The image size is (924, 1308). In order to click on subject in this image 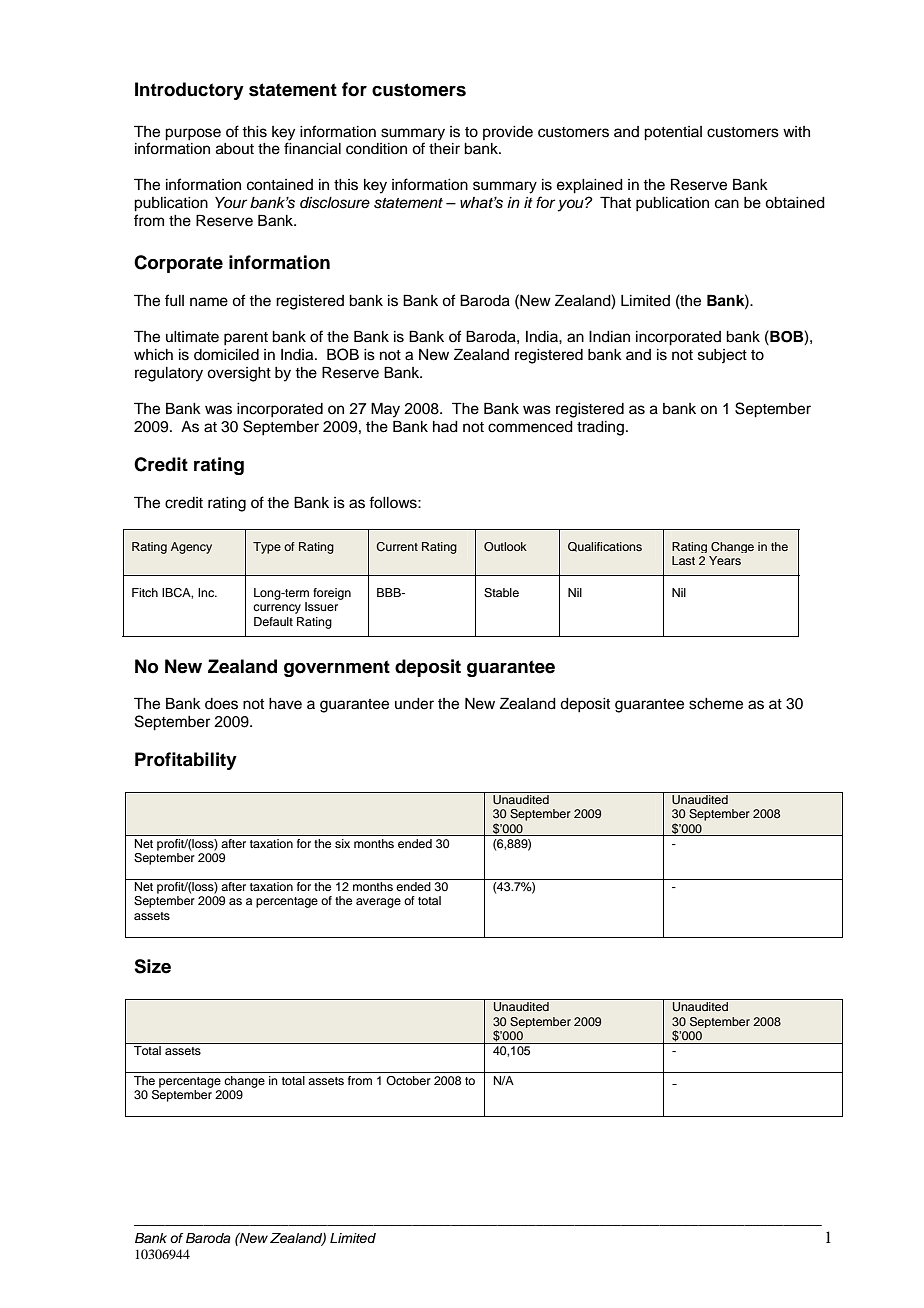, I will do `click(722, 356)`.
